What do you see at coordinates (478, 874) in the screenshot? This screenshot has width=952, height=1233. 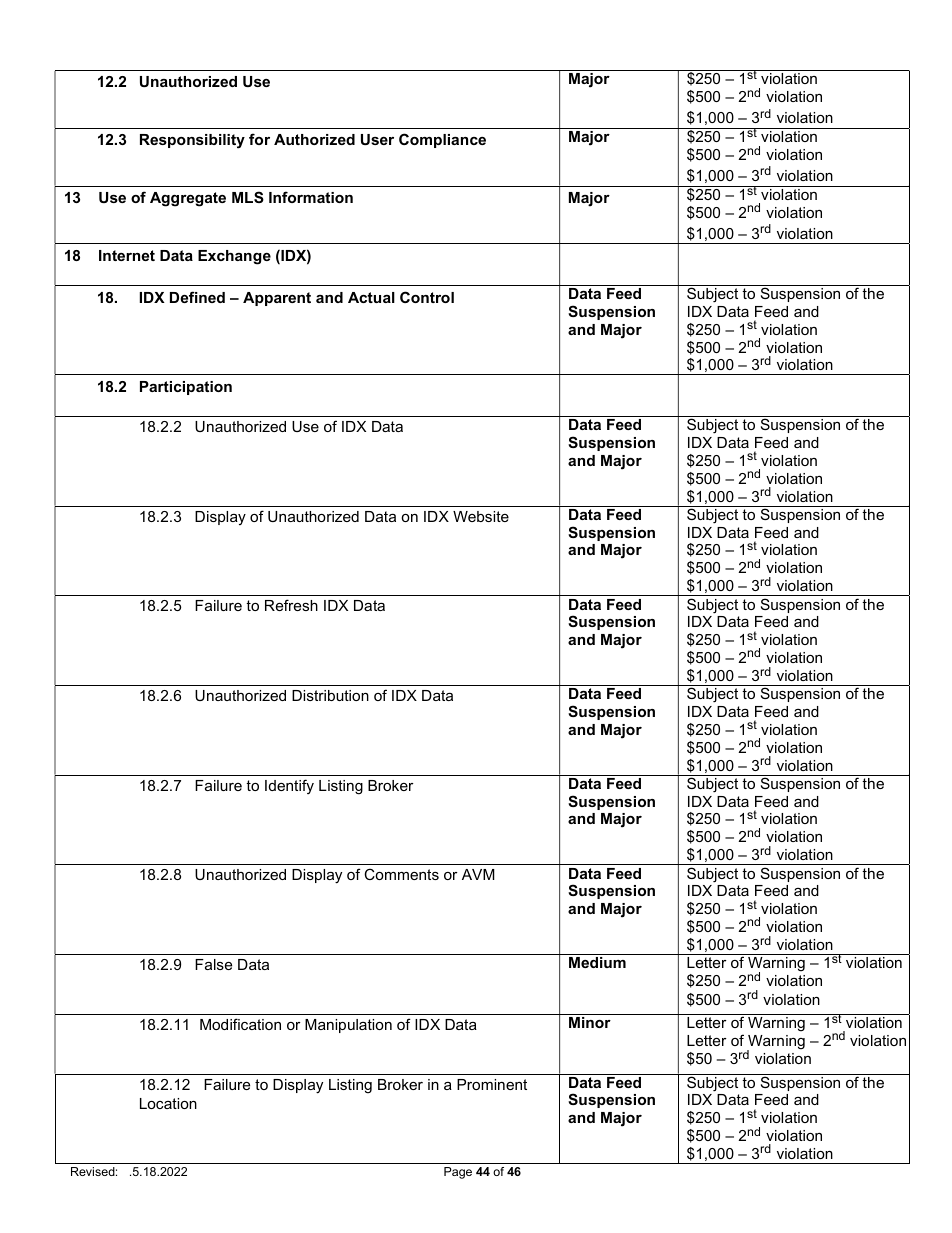 I see `AVM` at bounding box center [478, 874].
